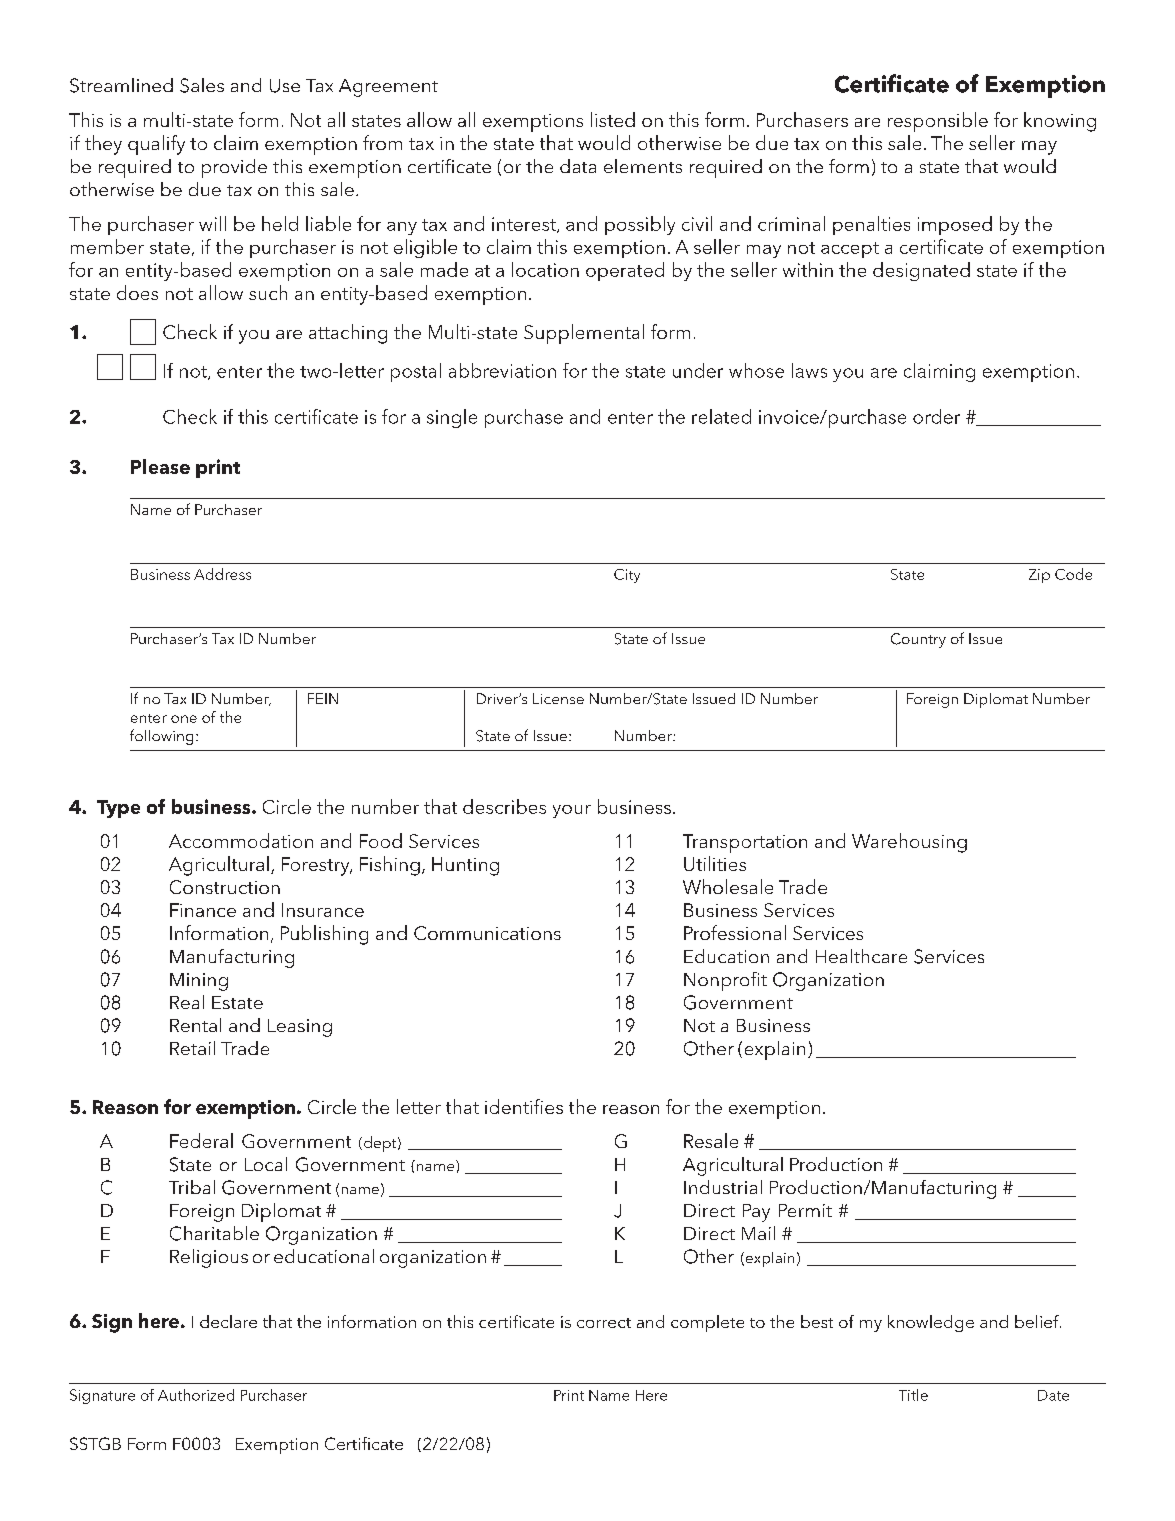 The image size is (1175, 1521). Describe the element at coordinates (938, 122) in the image. I see `responsible` at that location.
